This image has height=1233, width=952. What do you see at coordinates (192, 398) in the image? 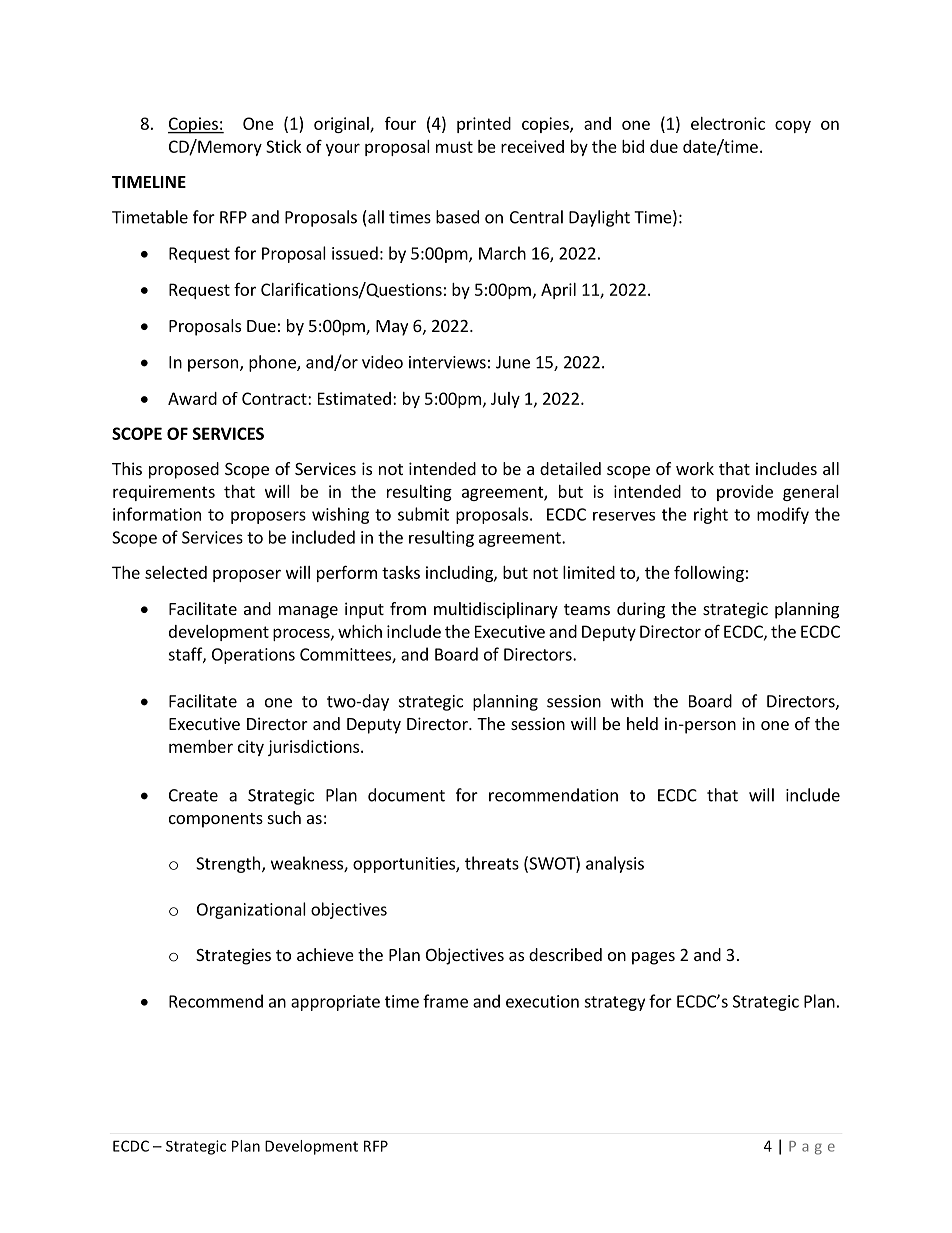
I see `Award` at bounding box center [192, 398].
